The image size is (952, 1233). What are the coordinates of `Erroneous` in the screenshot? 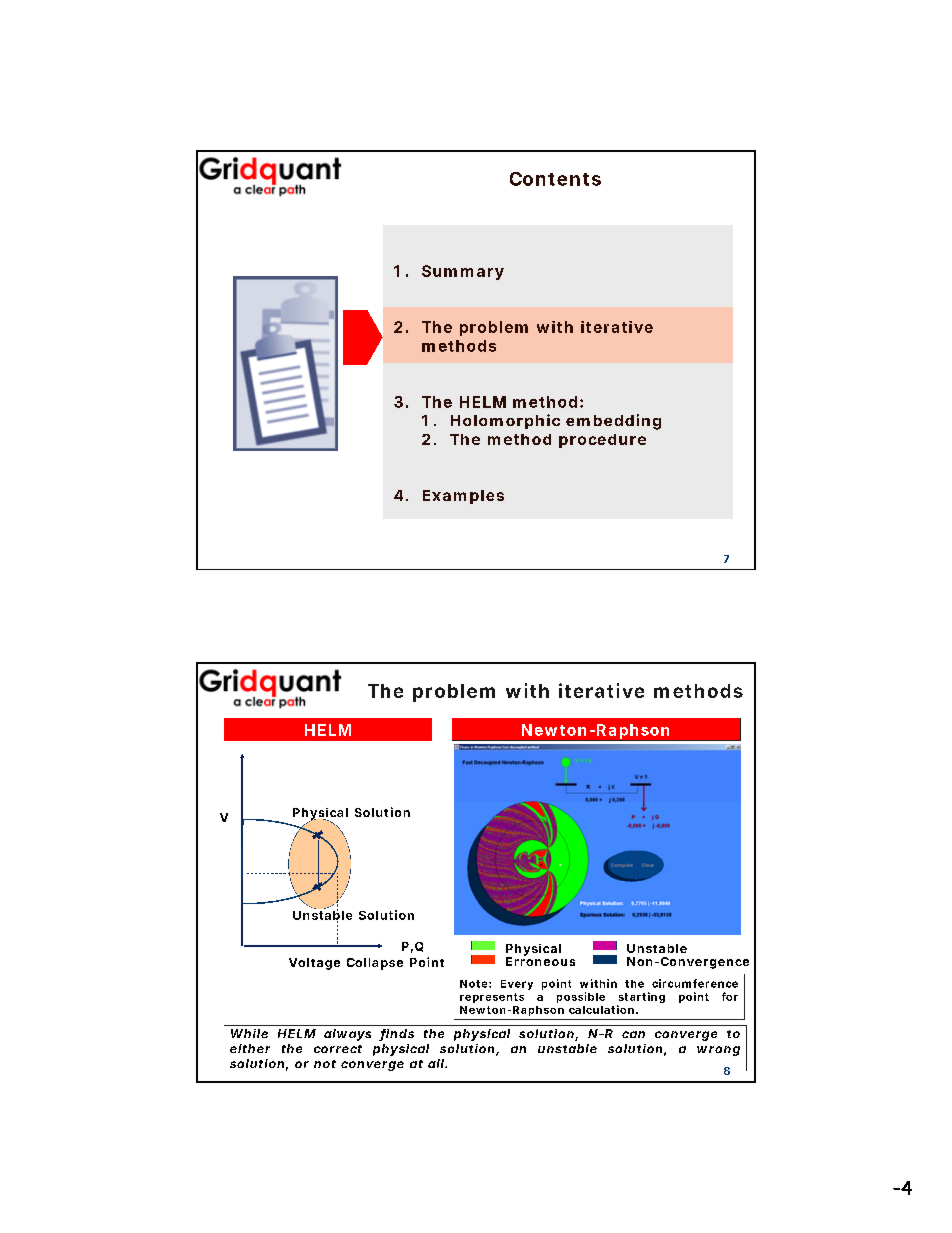 It's located at (540, 960).
